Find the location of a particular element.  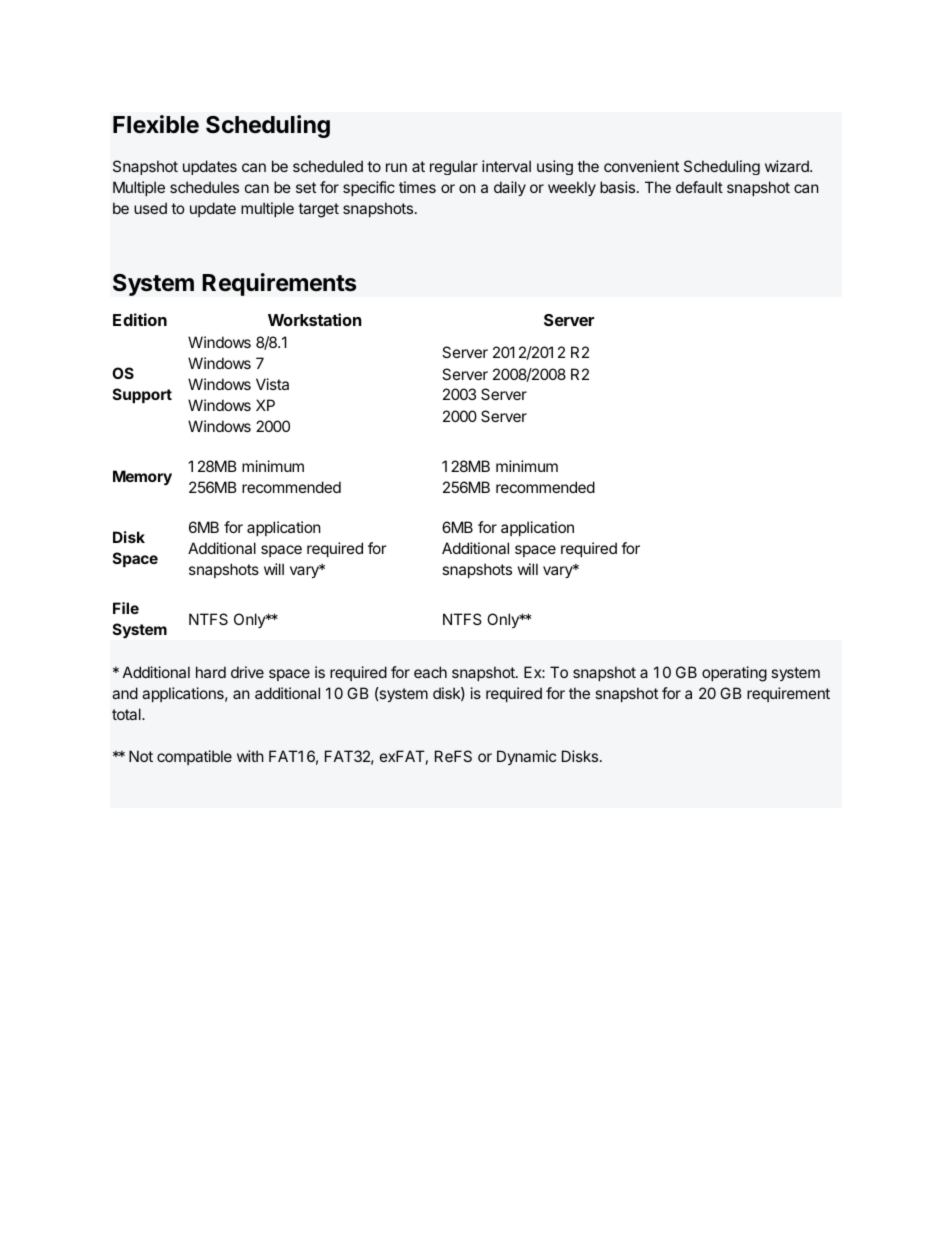

operating is located at coordinates (734, 674).
